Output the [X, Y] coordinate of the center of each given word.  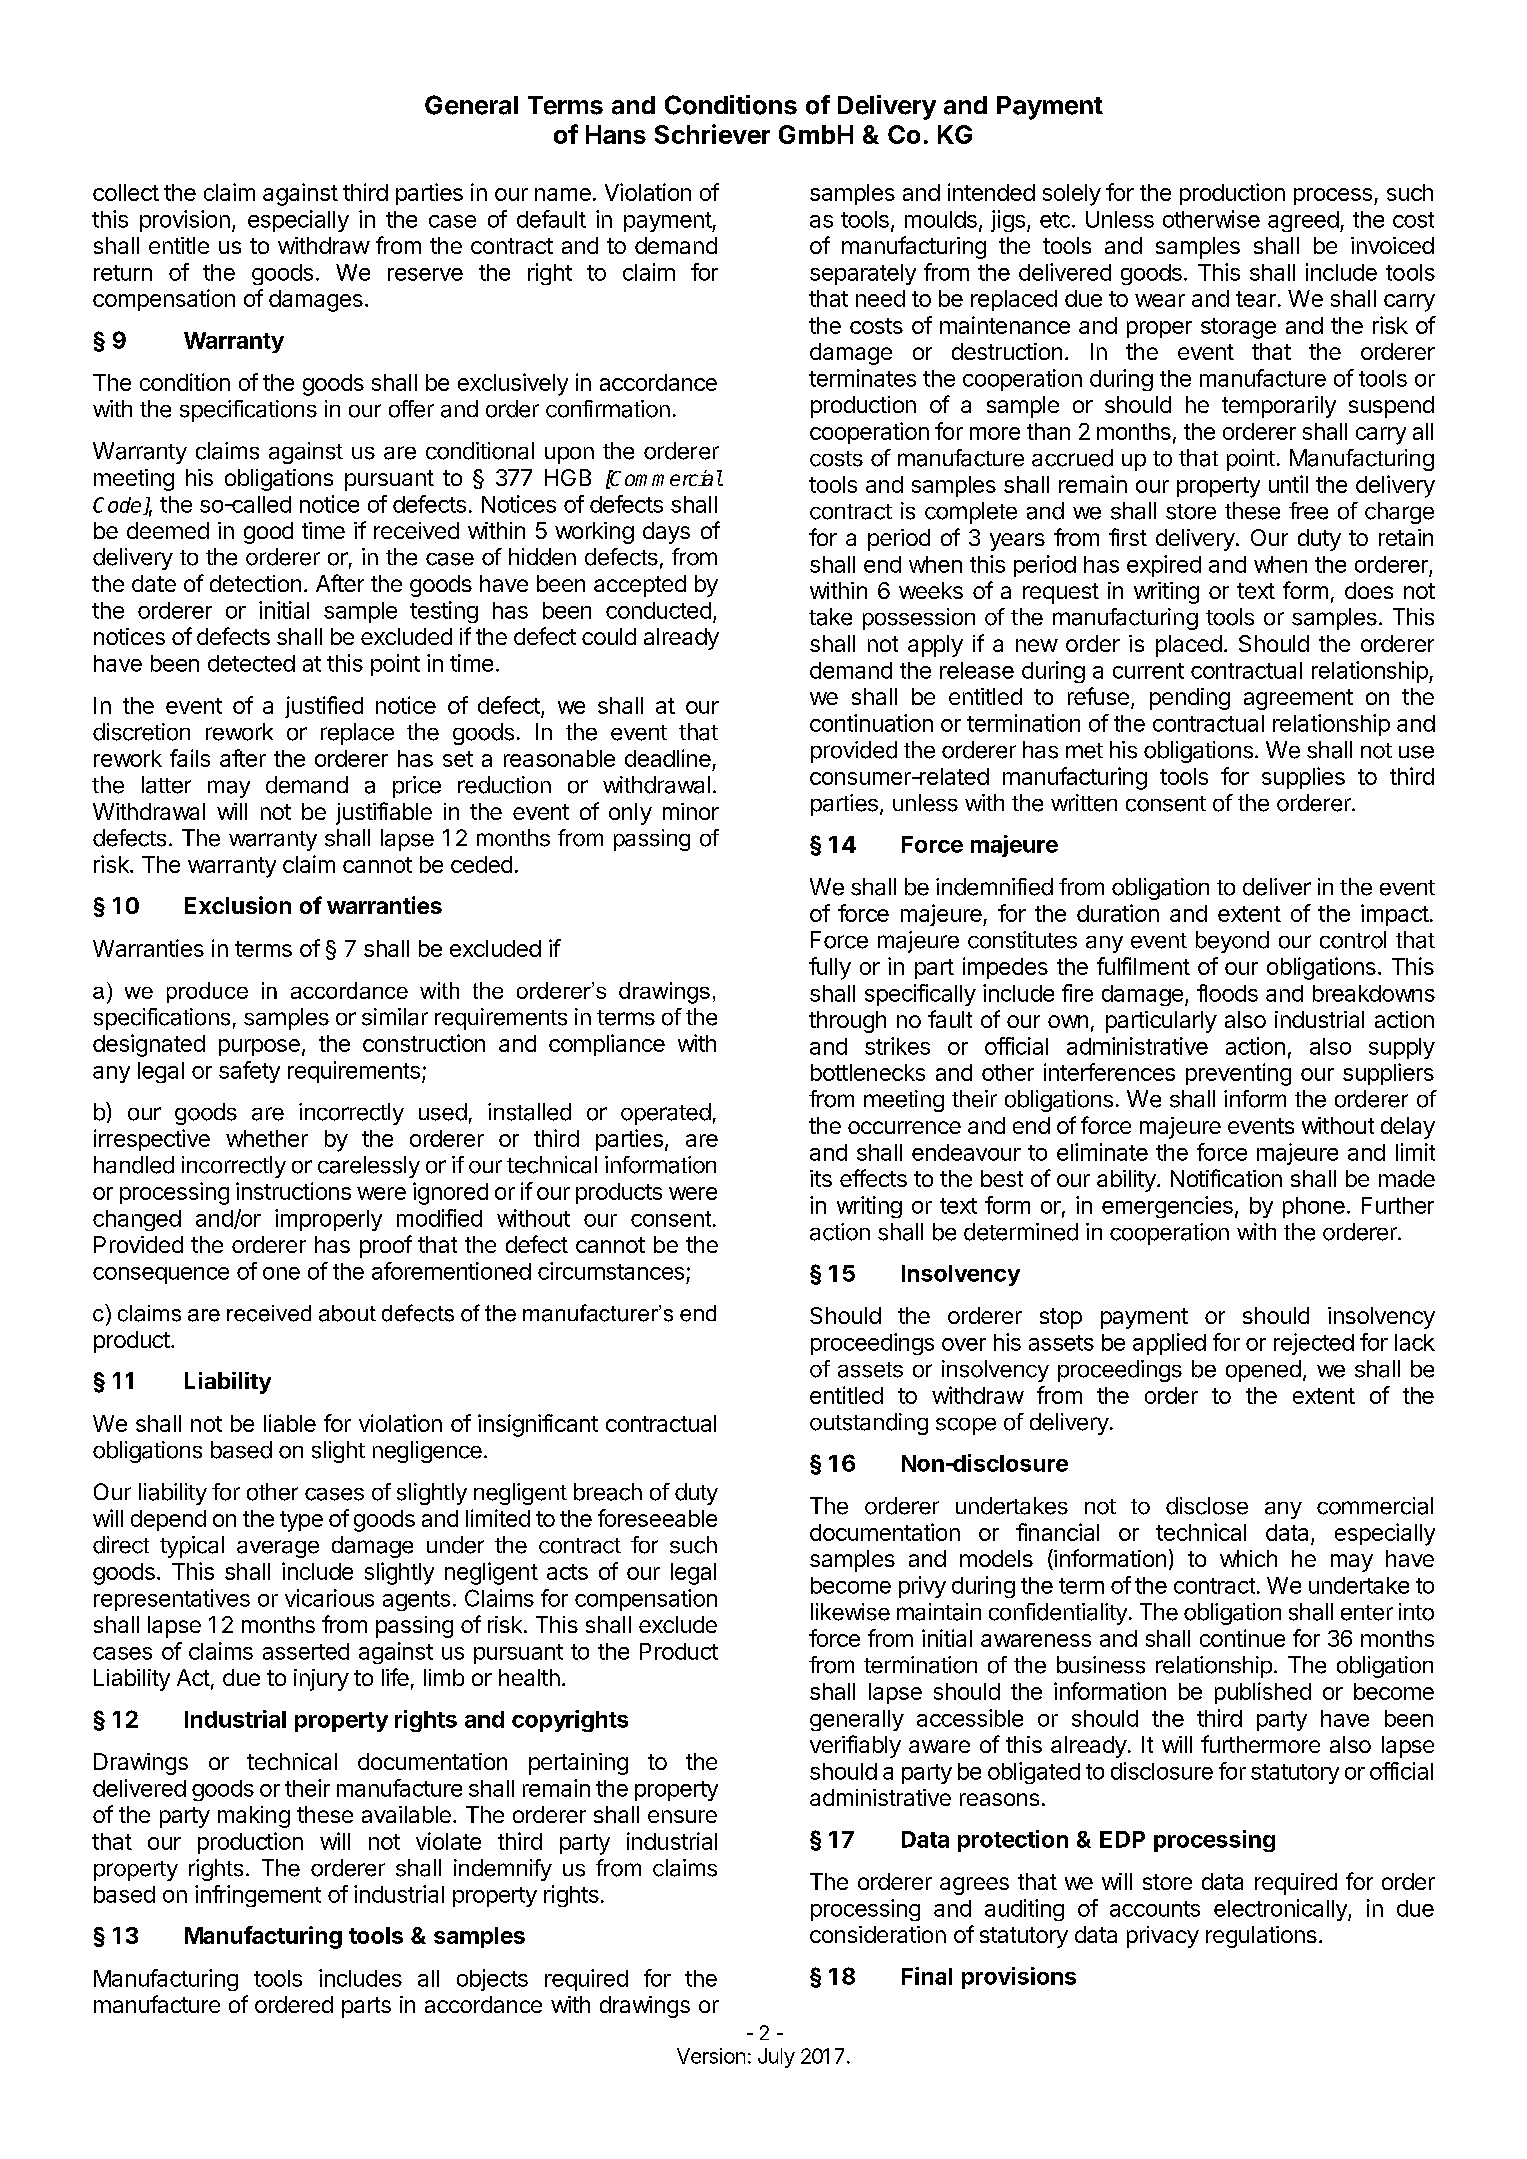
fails [190, 758]
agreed [1303, 221]
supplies [1303, 778]
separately [863, 274]
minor [691, 811]
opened [1263, 1371]
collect [126, 192]
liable [290, 1423]
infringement [258, 1896]
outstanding [869, 1424]
